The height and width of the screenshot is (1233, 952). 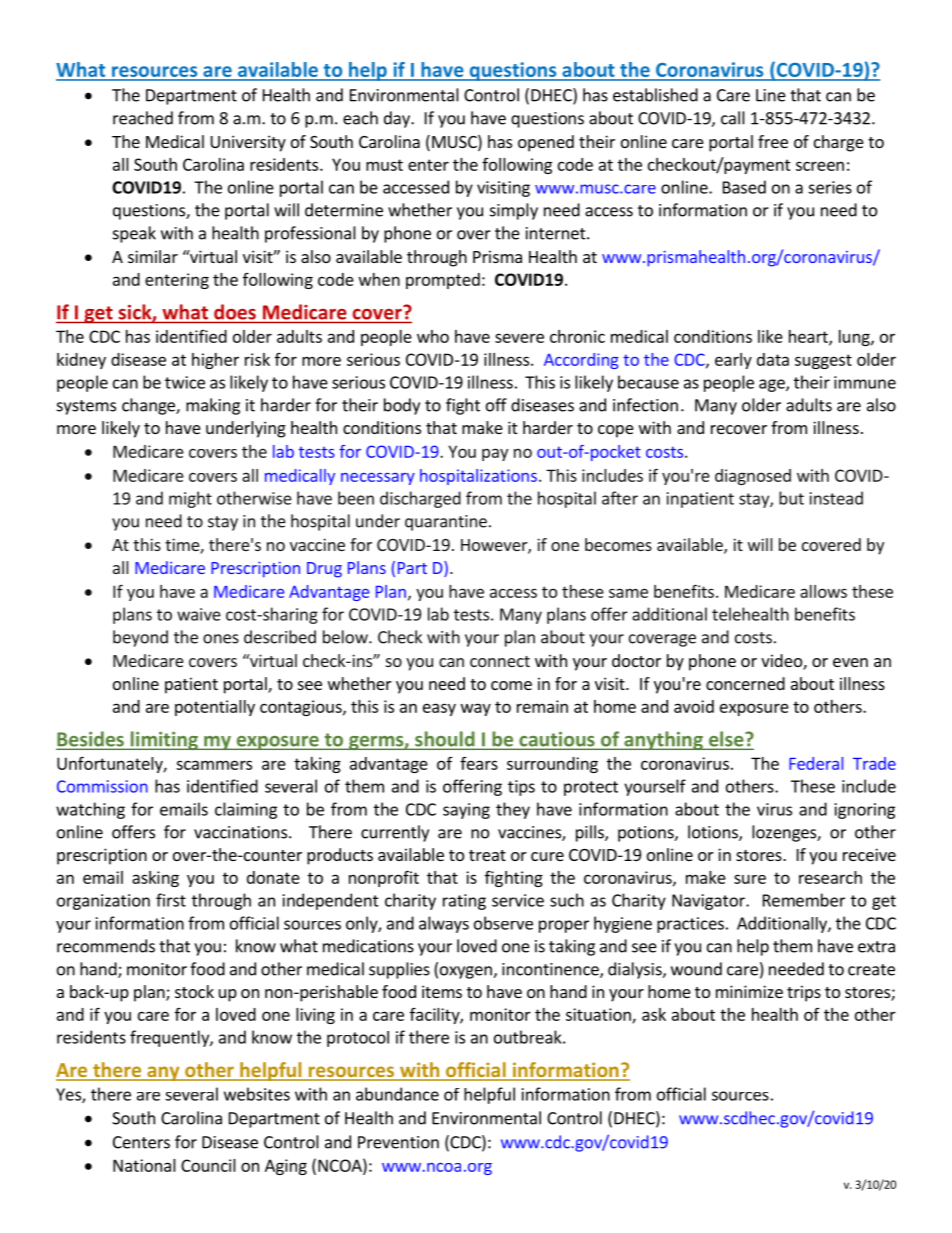 I want to click on Federal, so click(x=816, y=763).
